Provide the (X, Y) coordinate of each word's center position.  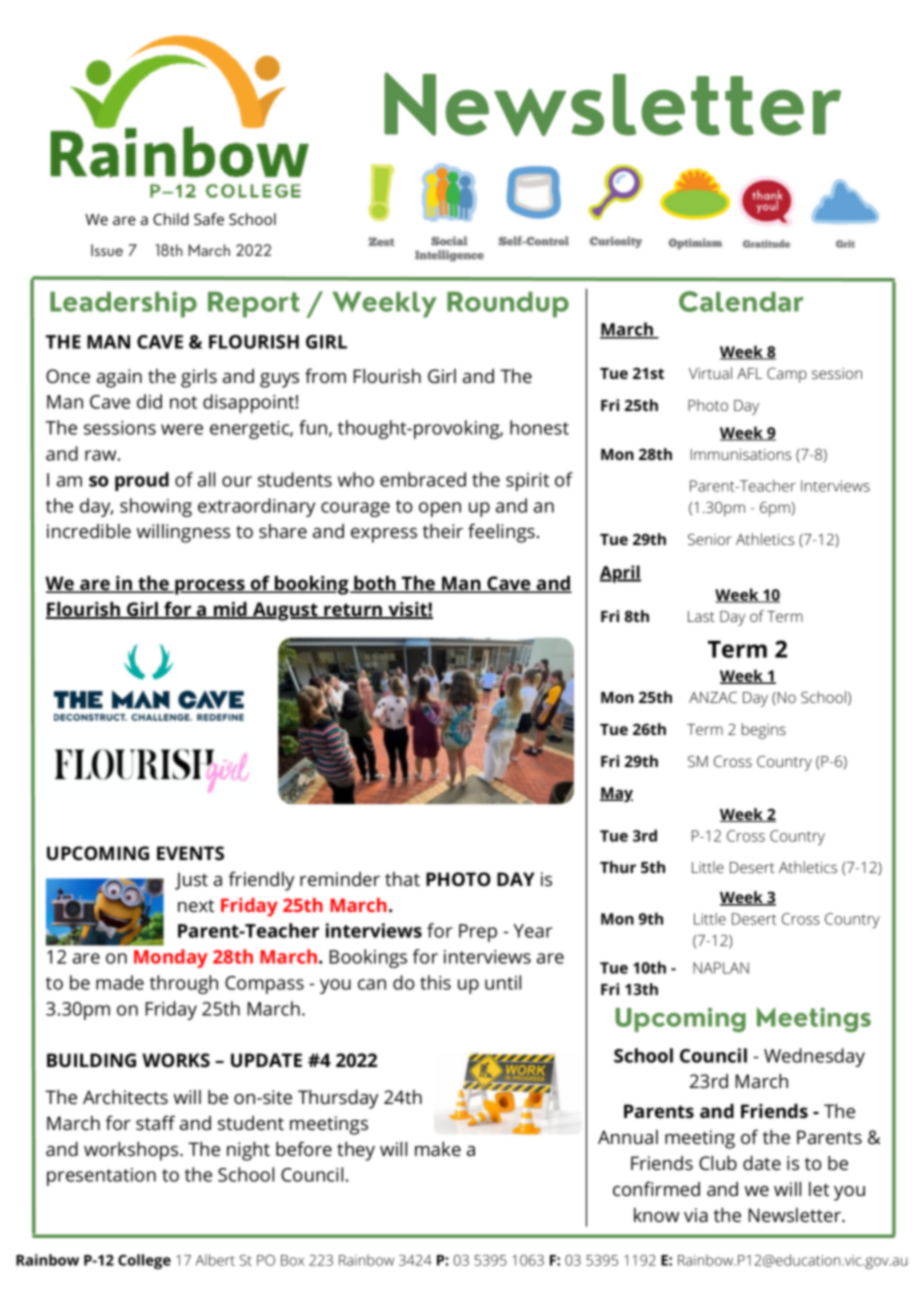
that (402, 879)
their (443, 531)
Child (170, 219)
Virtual (710, 373)
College (144, 1261)
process (210, 587)
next (196, 905)
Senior (710, 539)
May (616, 795)
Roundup (508, 305)
